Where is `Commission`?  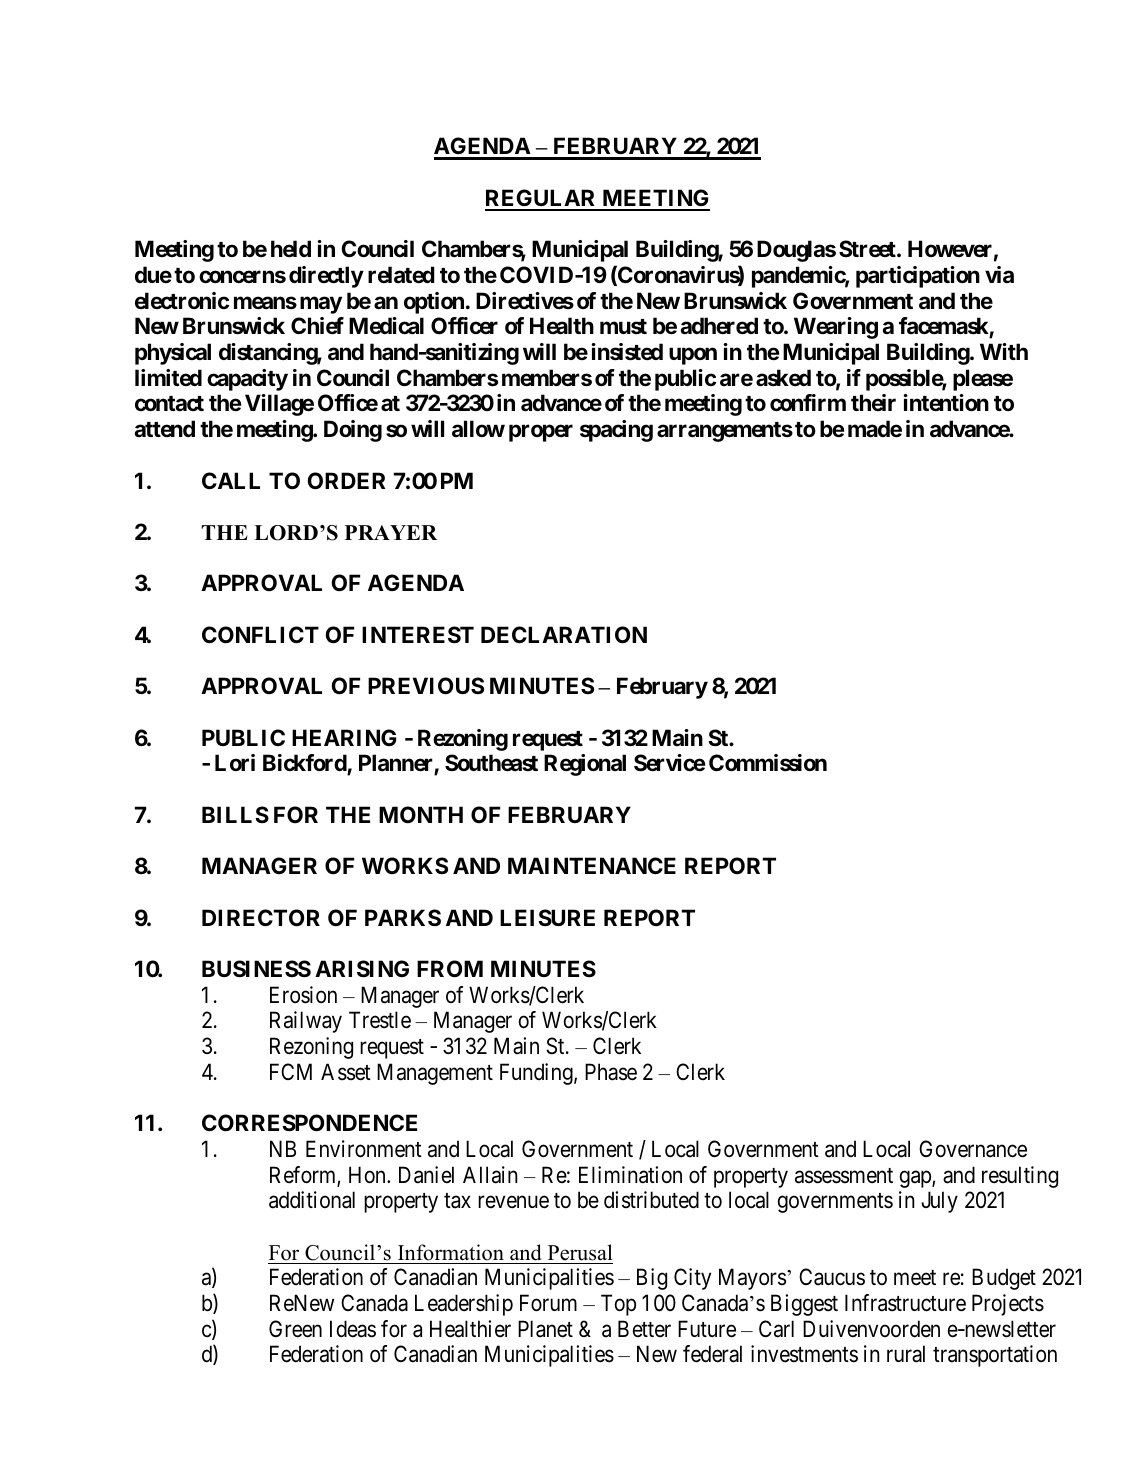 Commission is located at coordinates (768, 763).
